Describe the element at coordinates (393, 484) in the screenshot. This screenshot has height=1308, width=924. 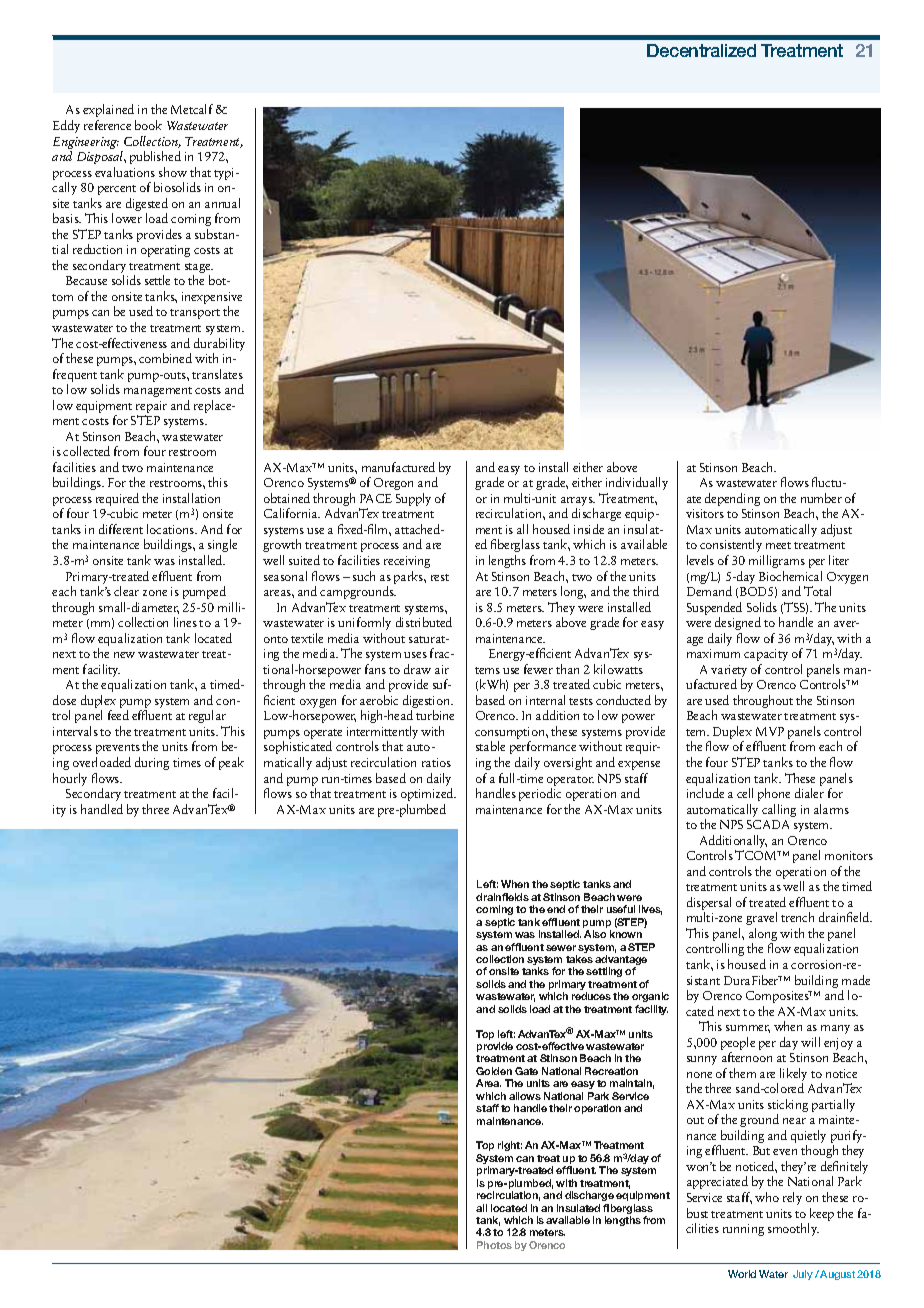
I see `Oregon` at that location.
